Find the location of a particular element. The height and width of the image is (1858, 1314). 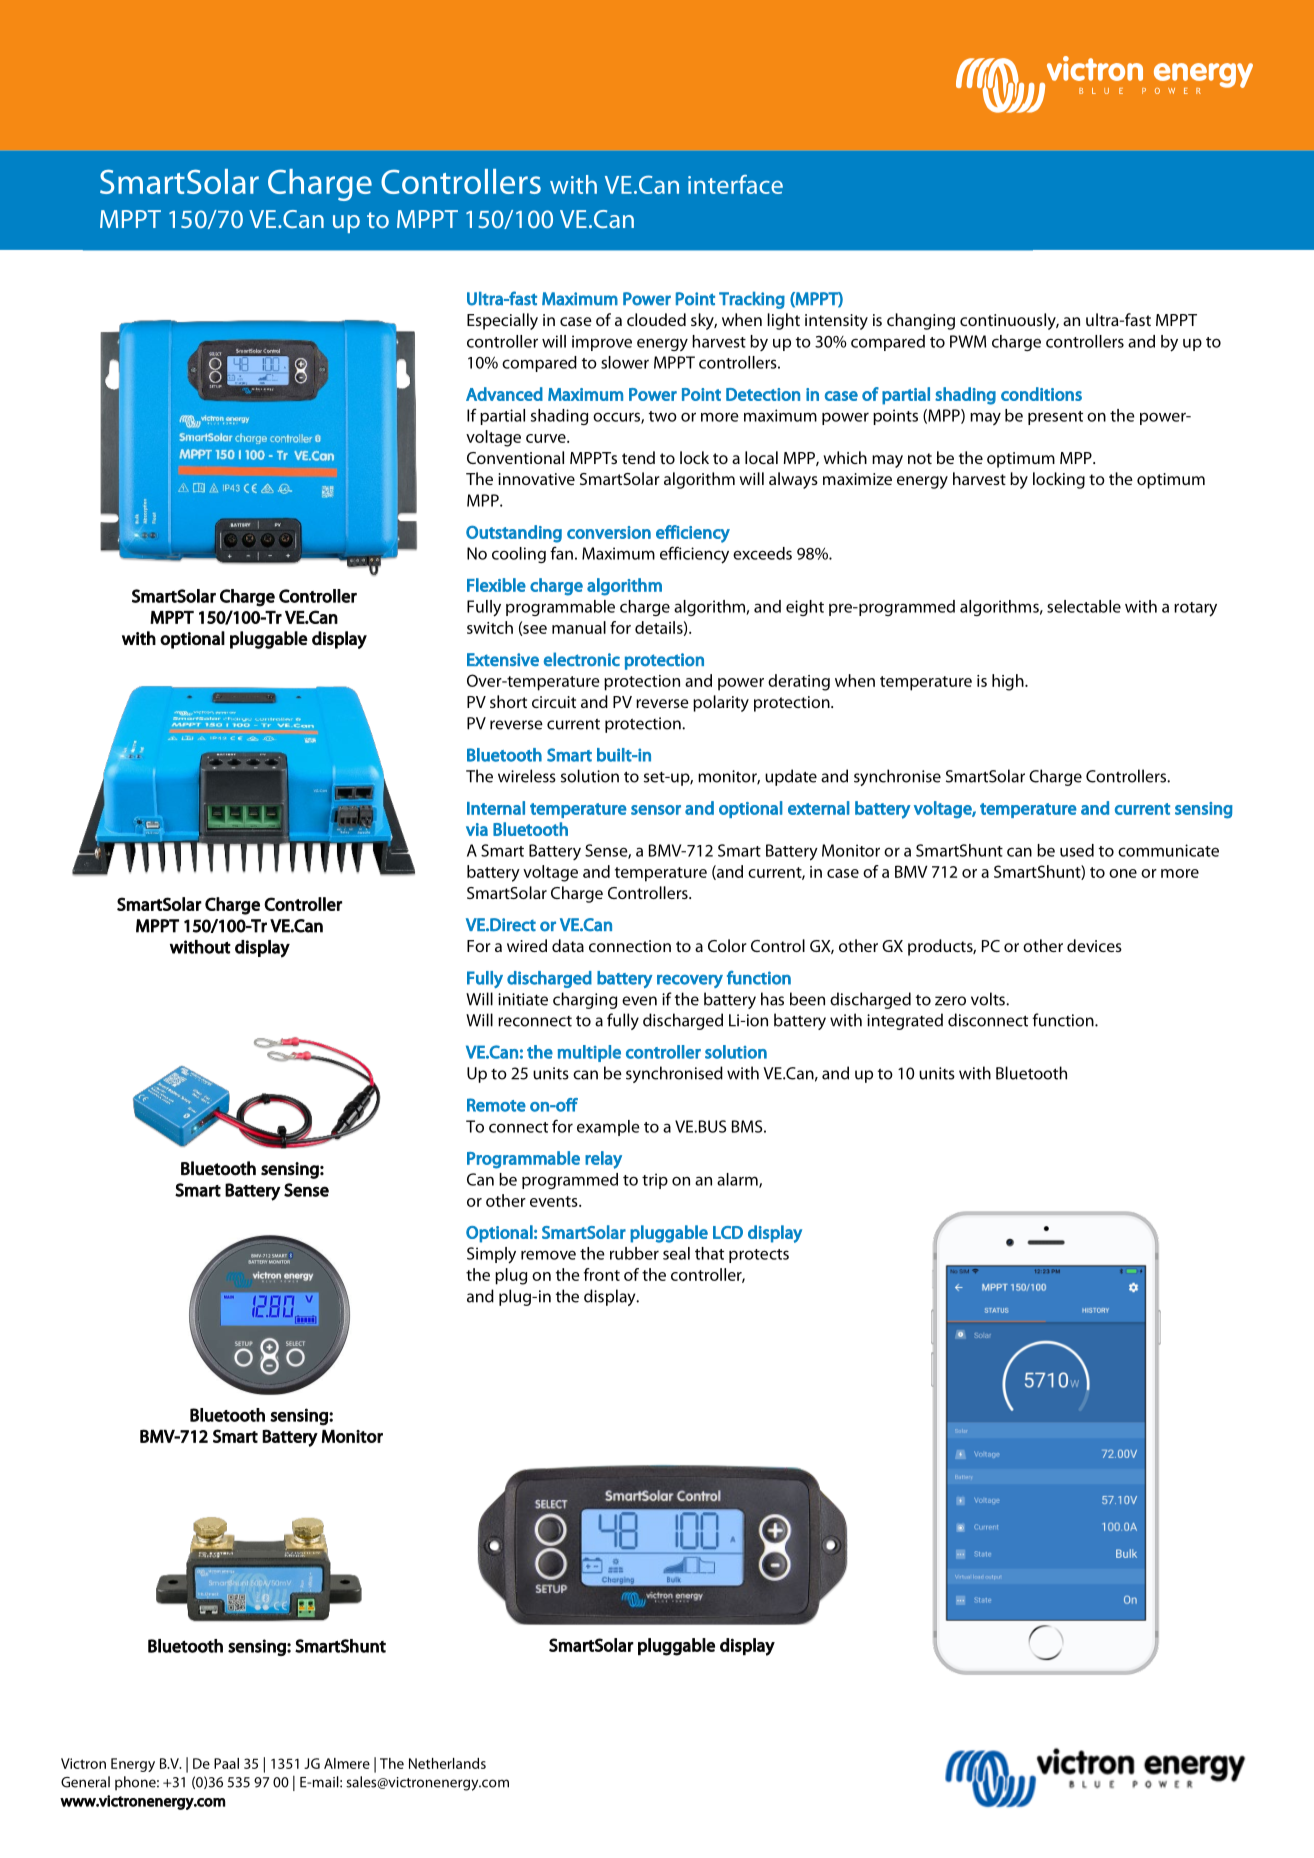

Paal is located at coordinates (226, 1763).
